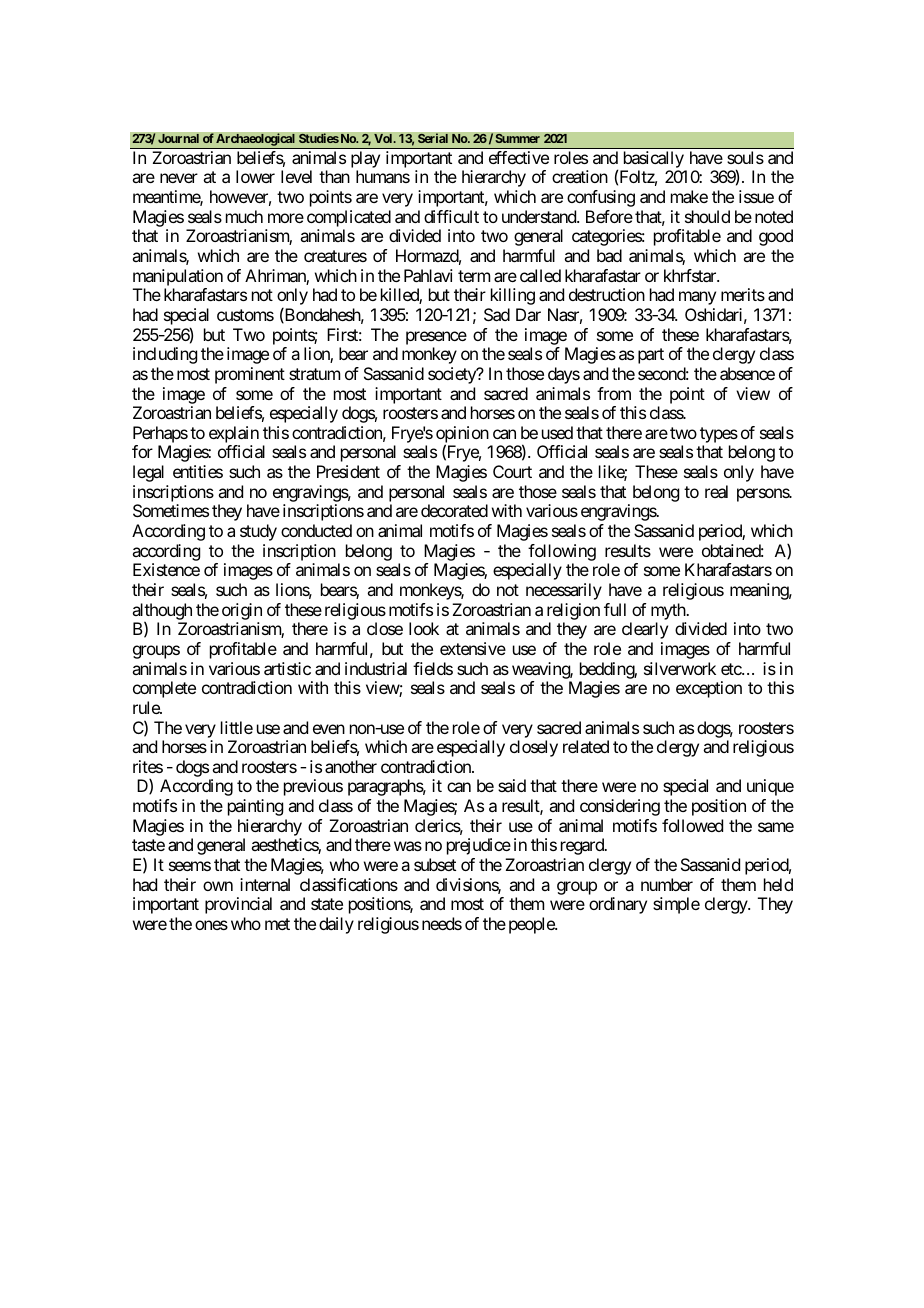  What do you see at coordinates (745, 157) in the screenshot?
I see `souls` at bounding box center [745, 157].
